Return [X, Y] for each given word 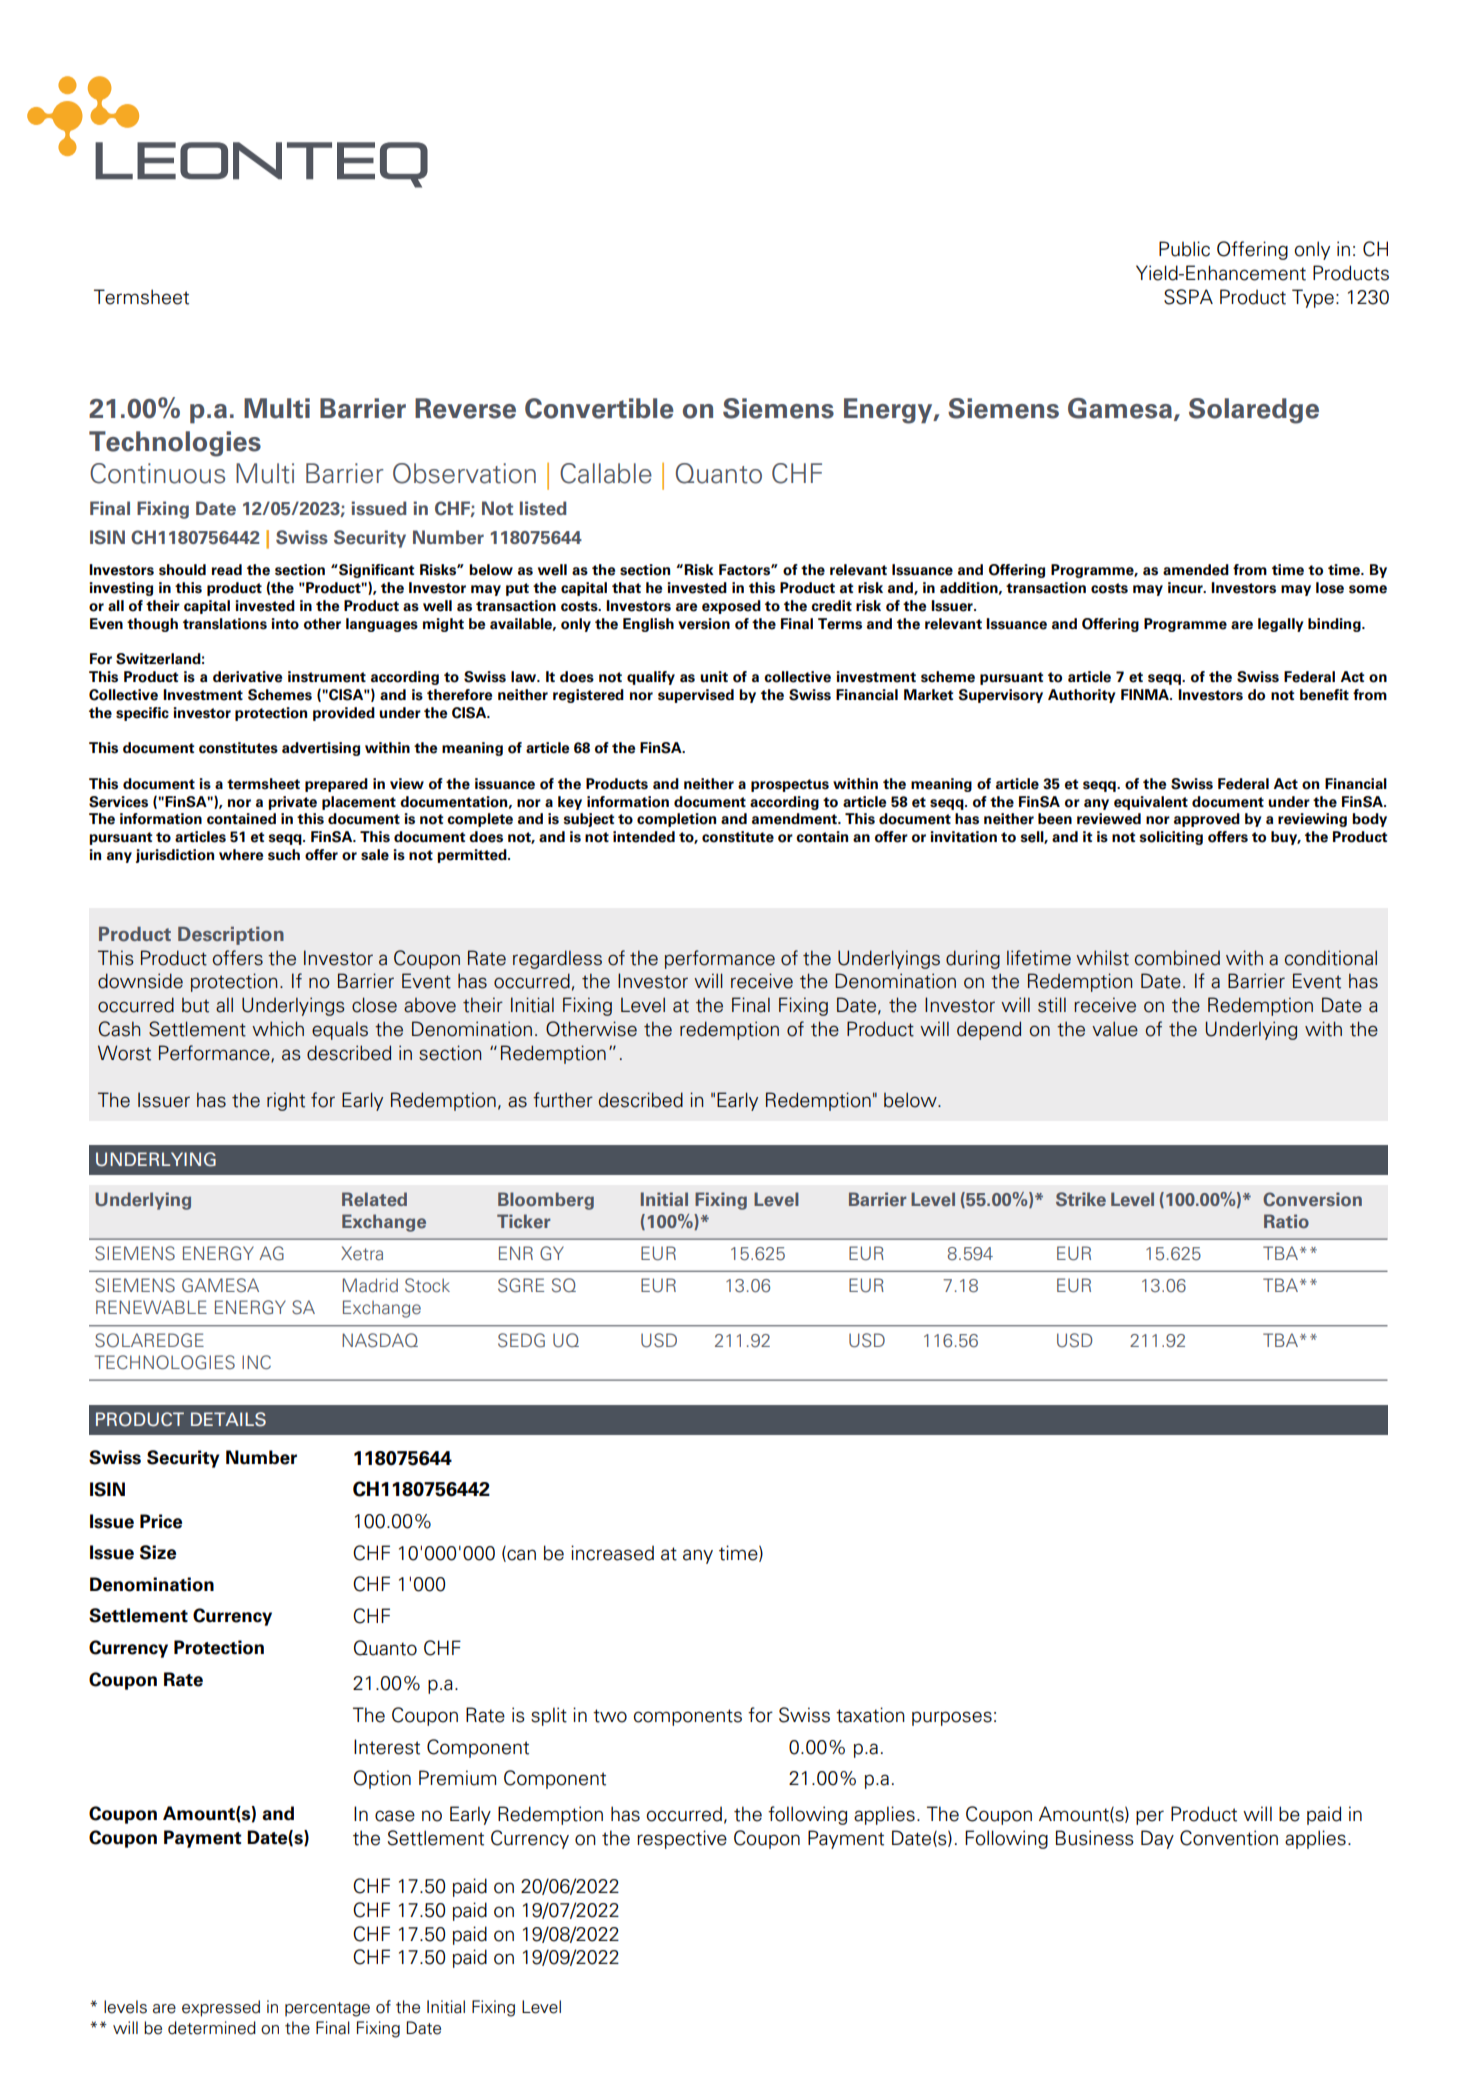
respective [682, 1839]
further [563, 1100]
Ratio [1286, 1221]
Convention [1229, 1838]
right [286, 1101]
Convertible [599, 408]
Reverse [465, 408]
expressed [221, 2008]
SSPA [1188, 297]
